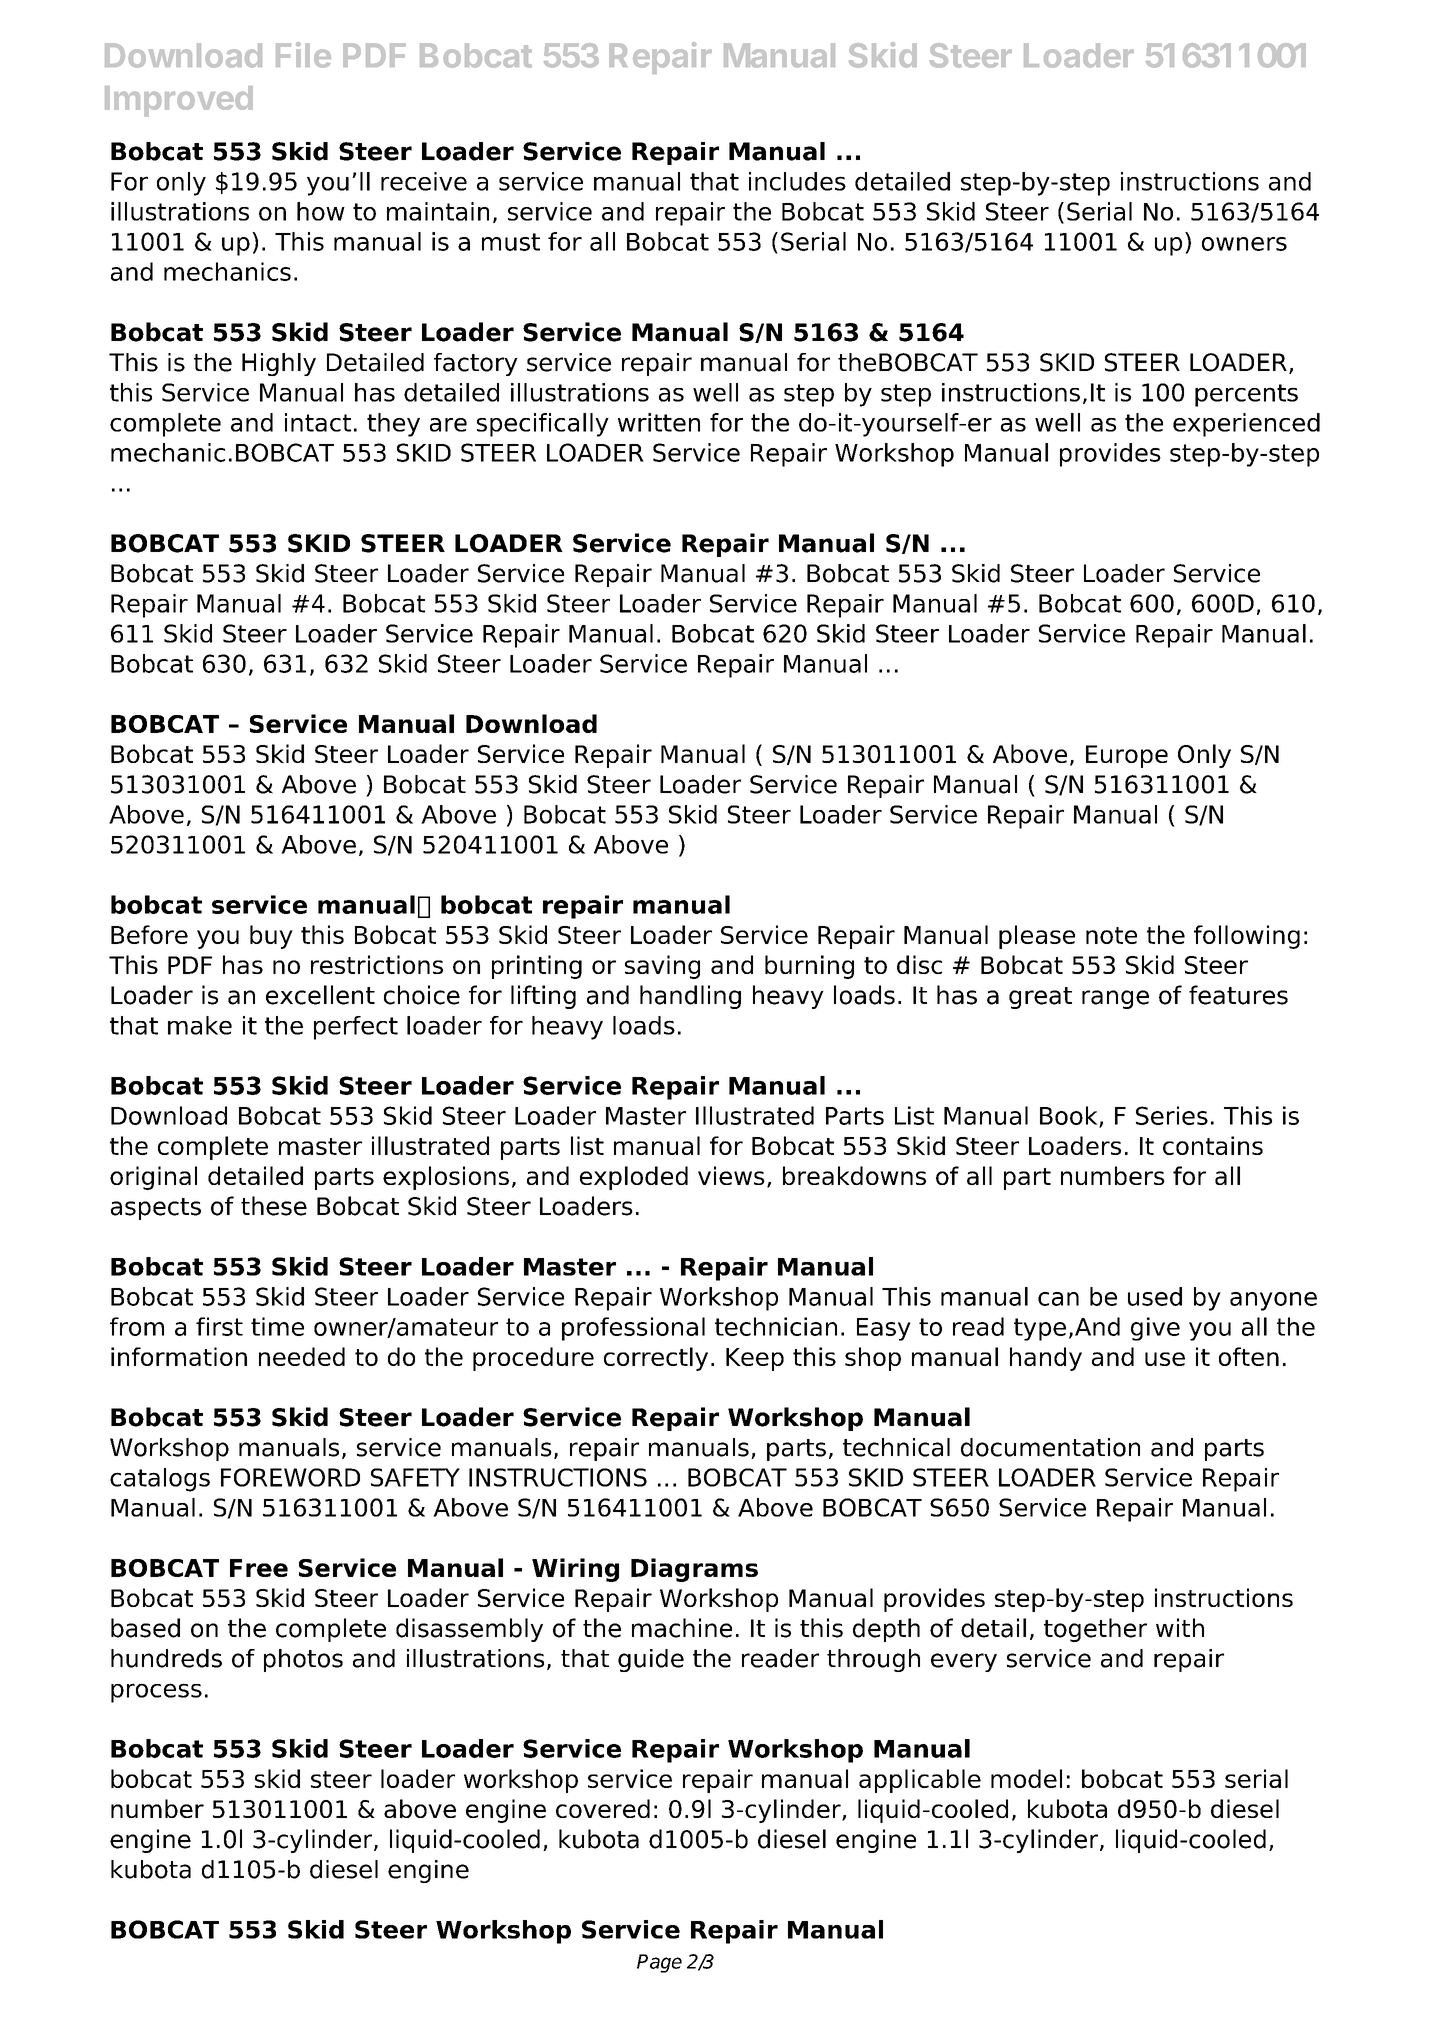 The width and height of the page is (1435, 2030). What do you see at coordinates (797, 181) in the page?
I see `includes` at bounding box center [797, 181].
